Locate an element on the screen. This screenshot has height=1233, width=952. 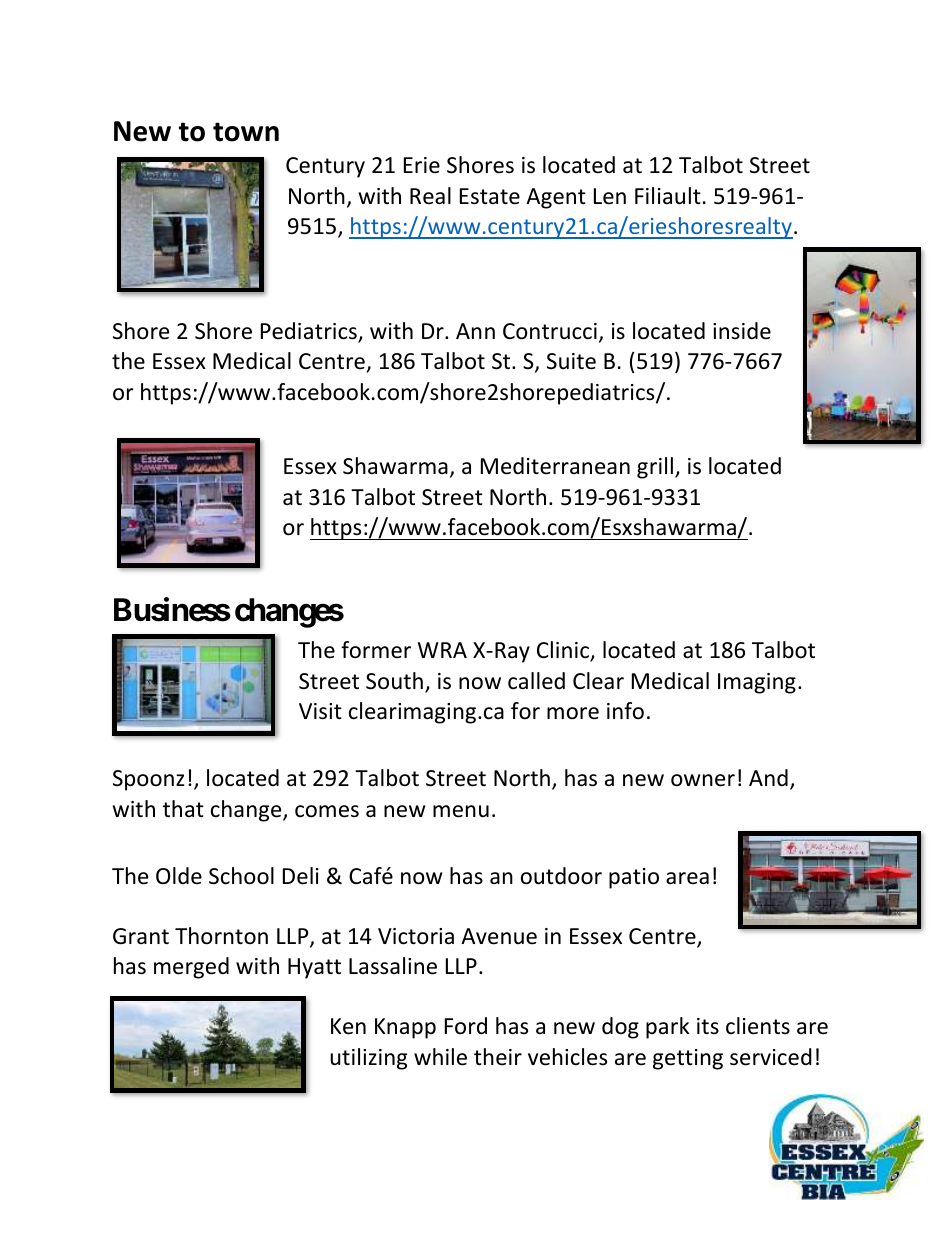
town is located at coordinates (246, 132).
